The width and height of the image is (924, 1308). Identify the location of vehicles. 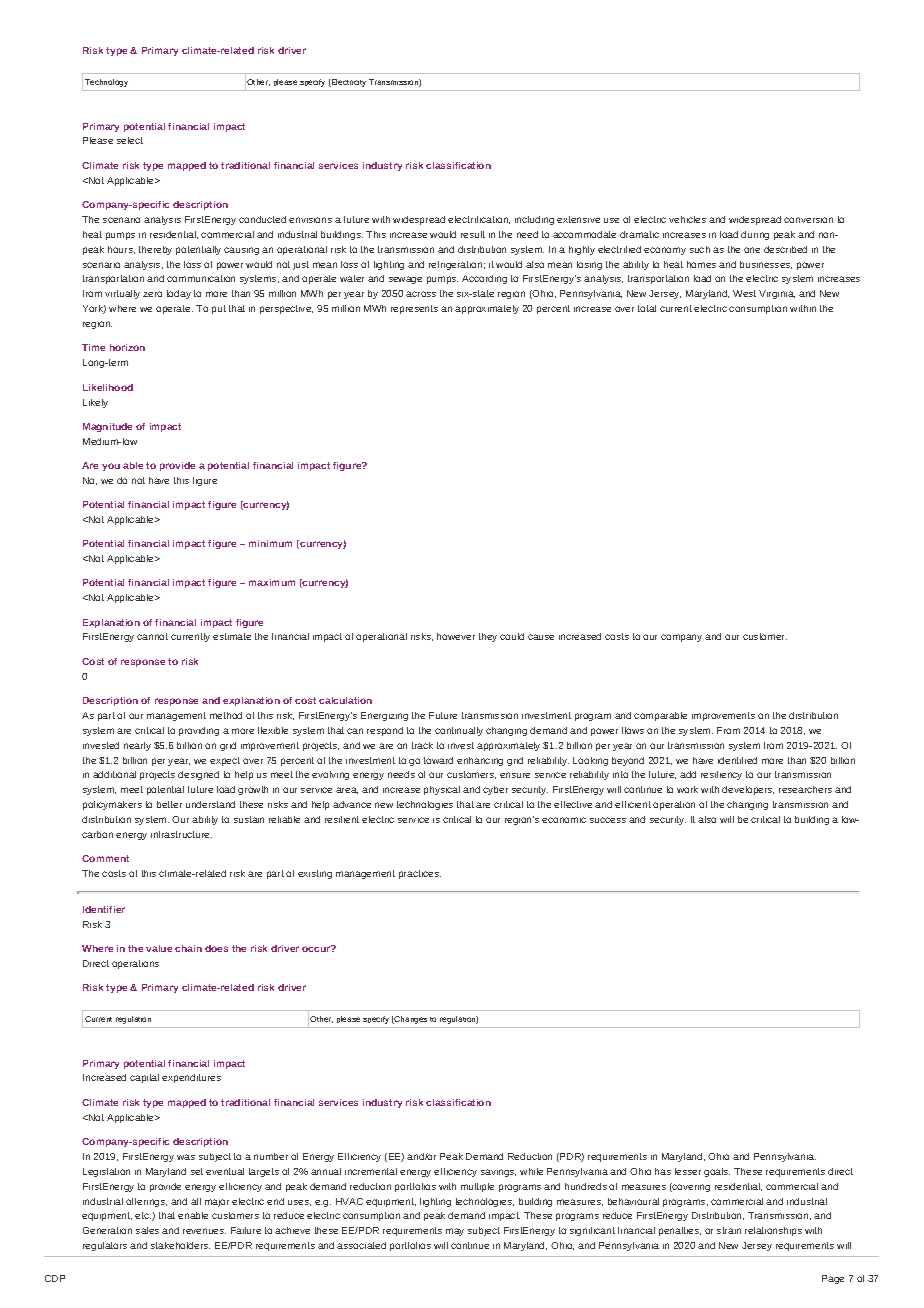
(687, 219).
